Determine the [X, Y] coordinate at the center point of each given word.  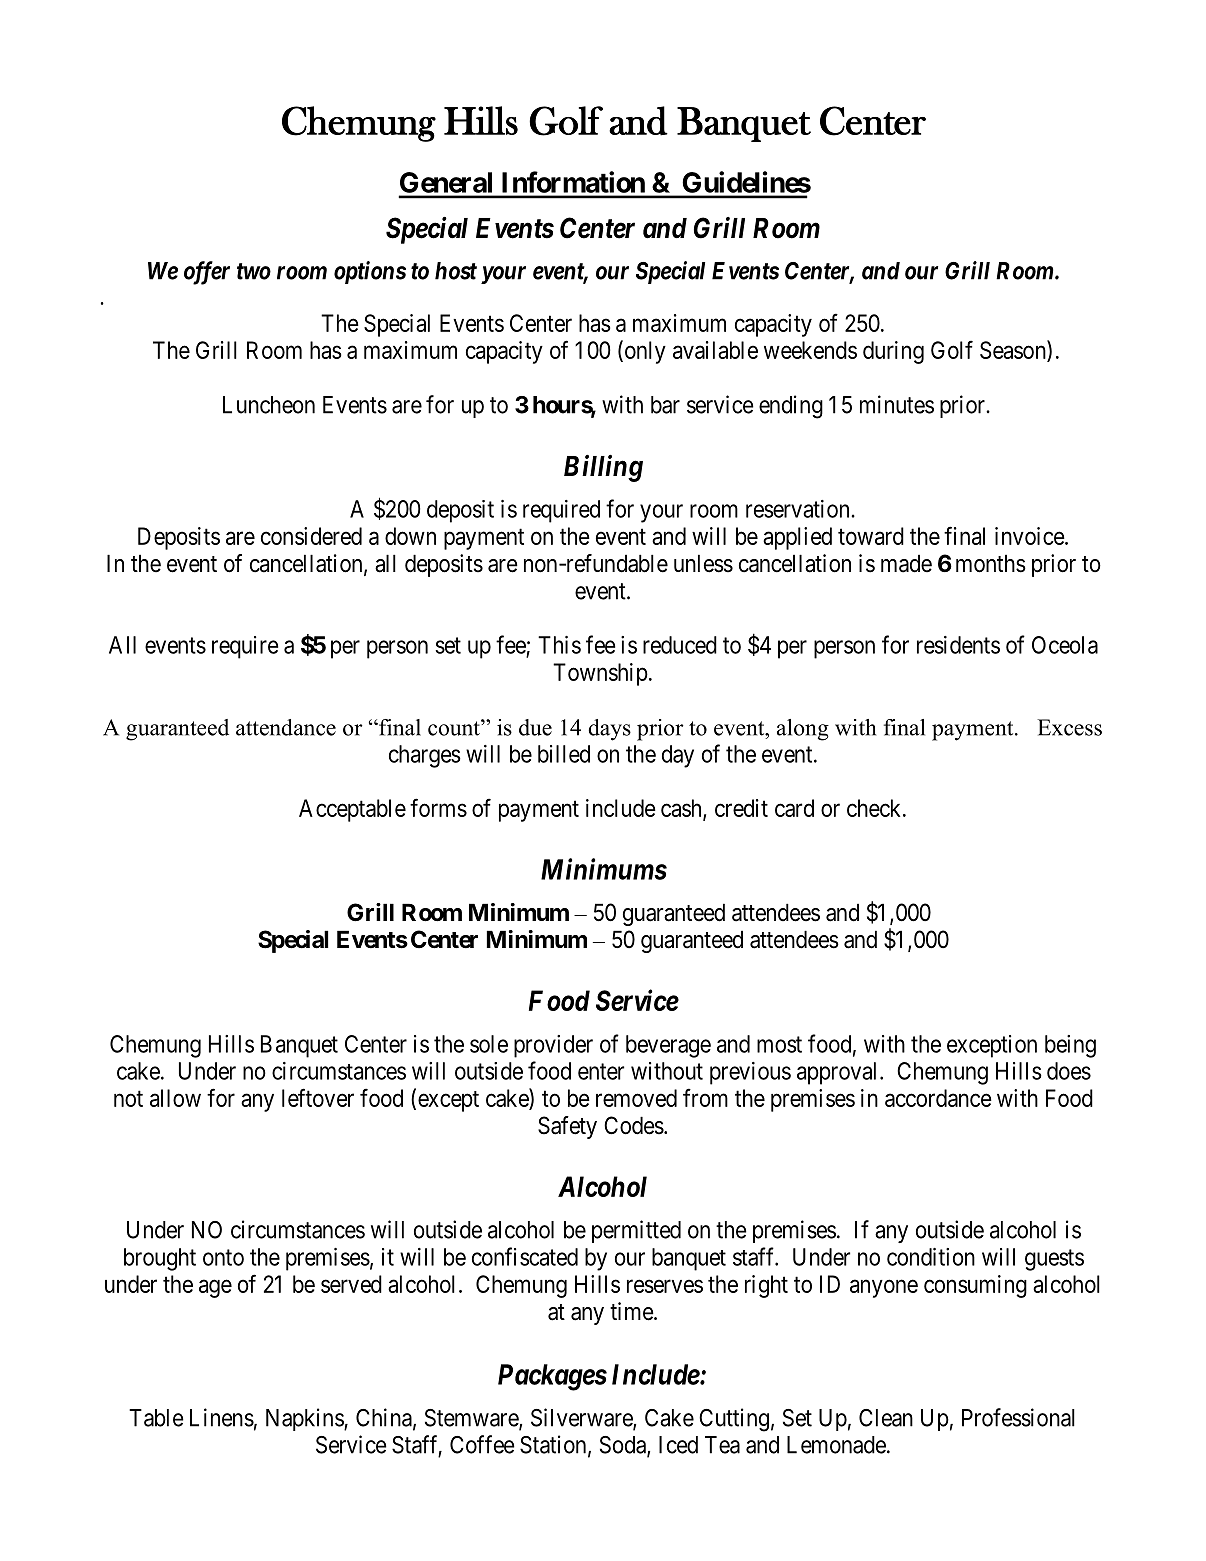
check [875, 808]
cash [682, 809]
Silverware [582, 1418]
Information [573, 182]
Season [1014, 351]
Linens [222, 1417]
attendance [286, 727]
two [254, 271]
